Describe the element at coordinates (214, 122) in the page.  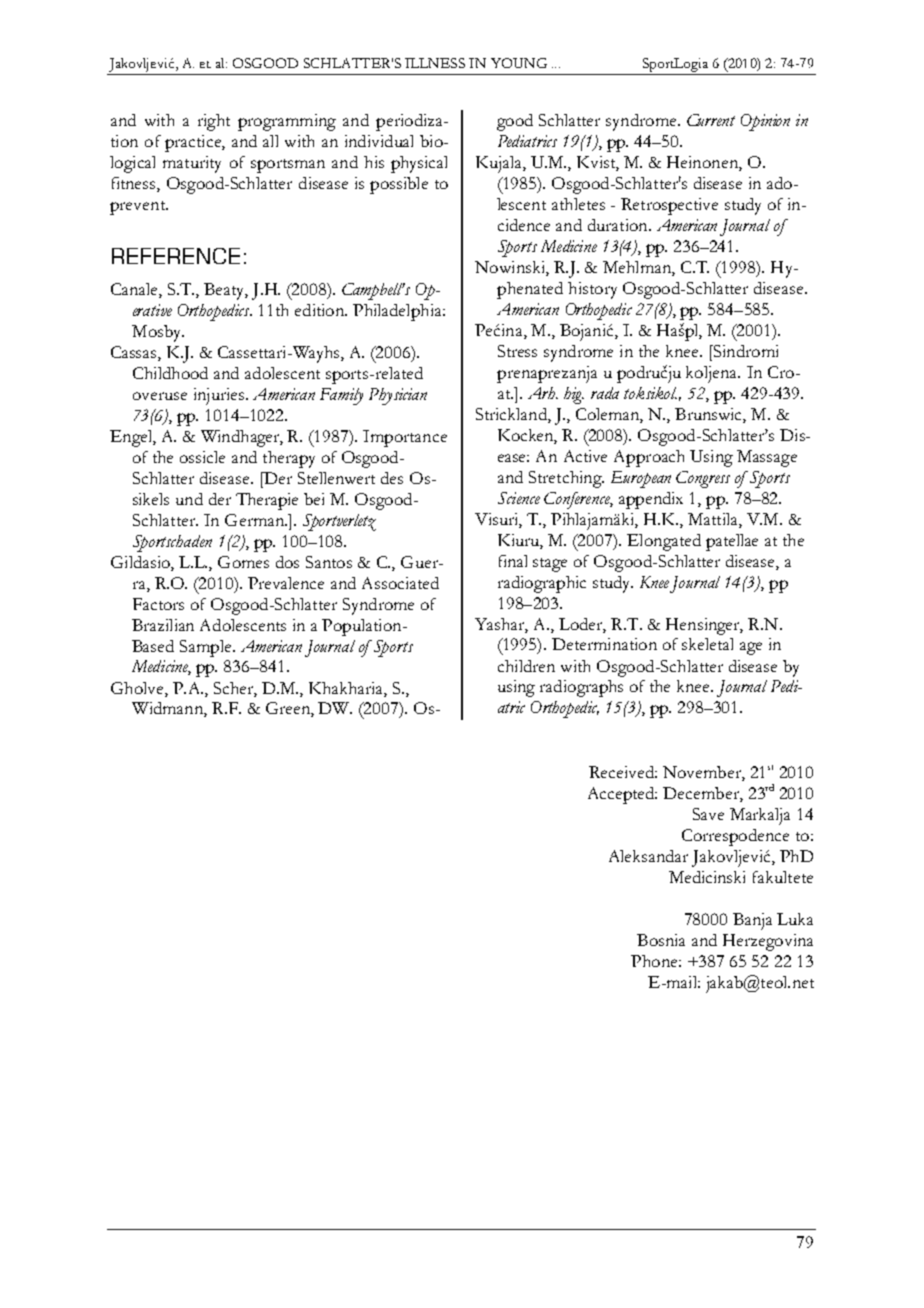
I see `right` at that location.
